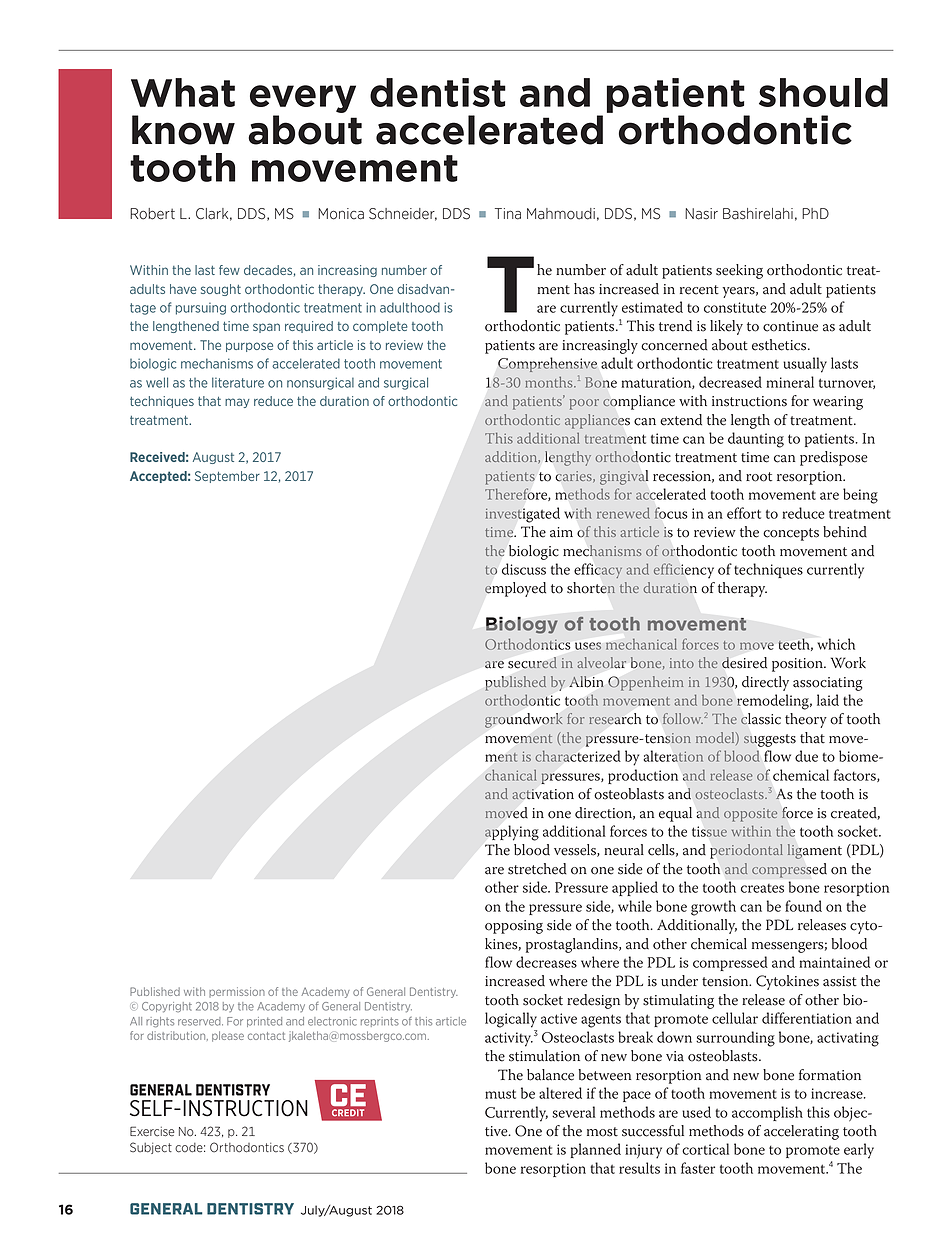 The image size is (952, 1245). What do you see at coordinates (823, 92) in the document?
I see `should` at bounding box center [823, 92].
